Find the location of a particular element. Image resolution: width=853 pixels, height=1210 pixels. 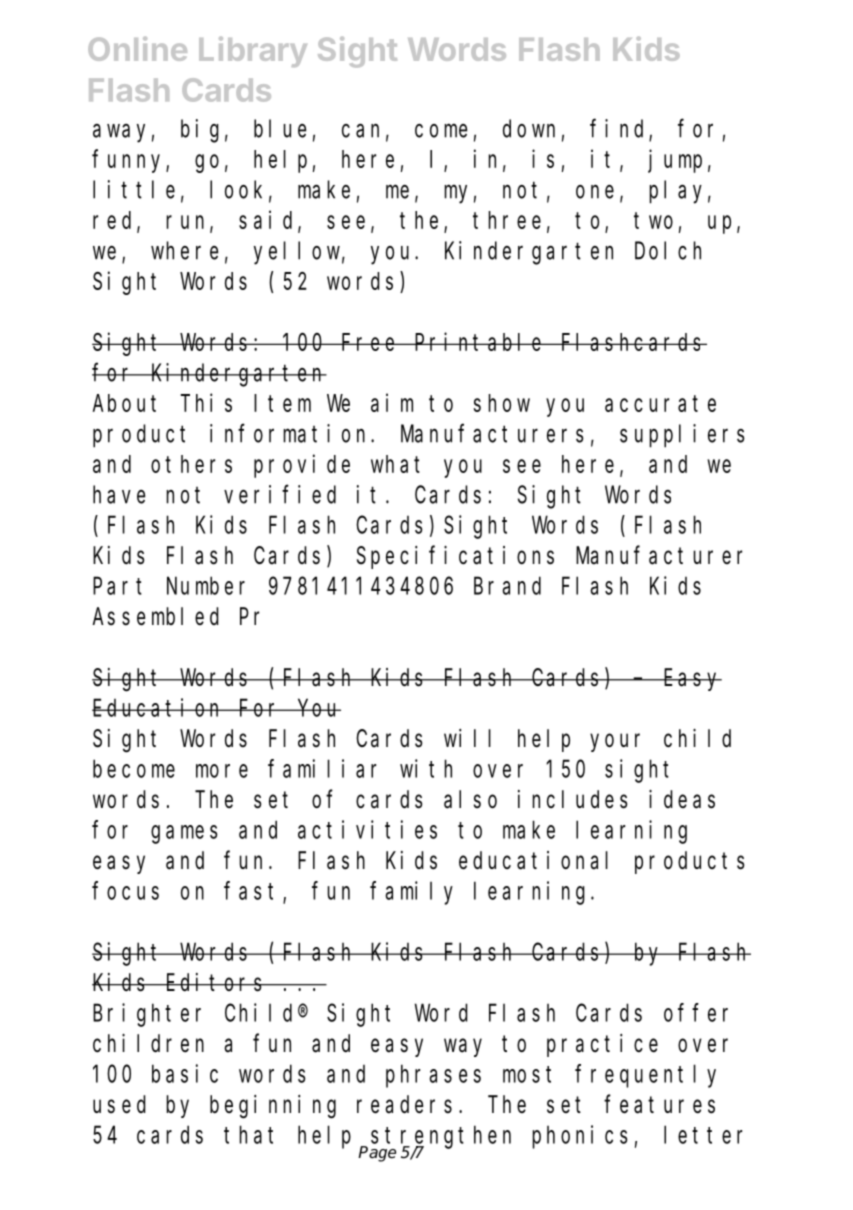

Specifications is located at coordinates (455, 557).
